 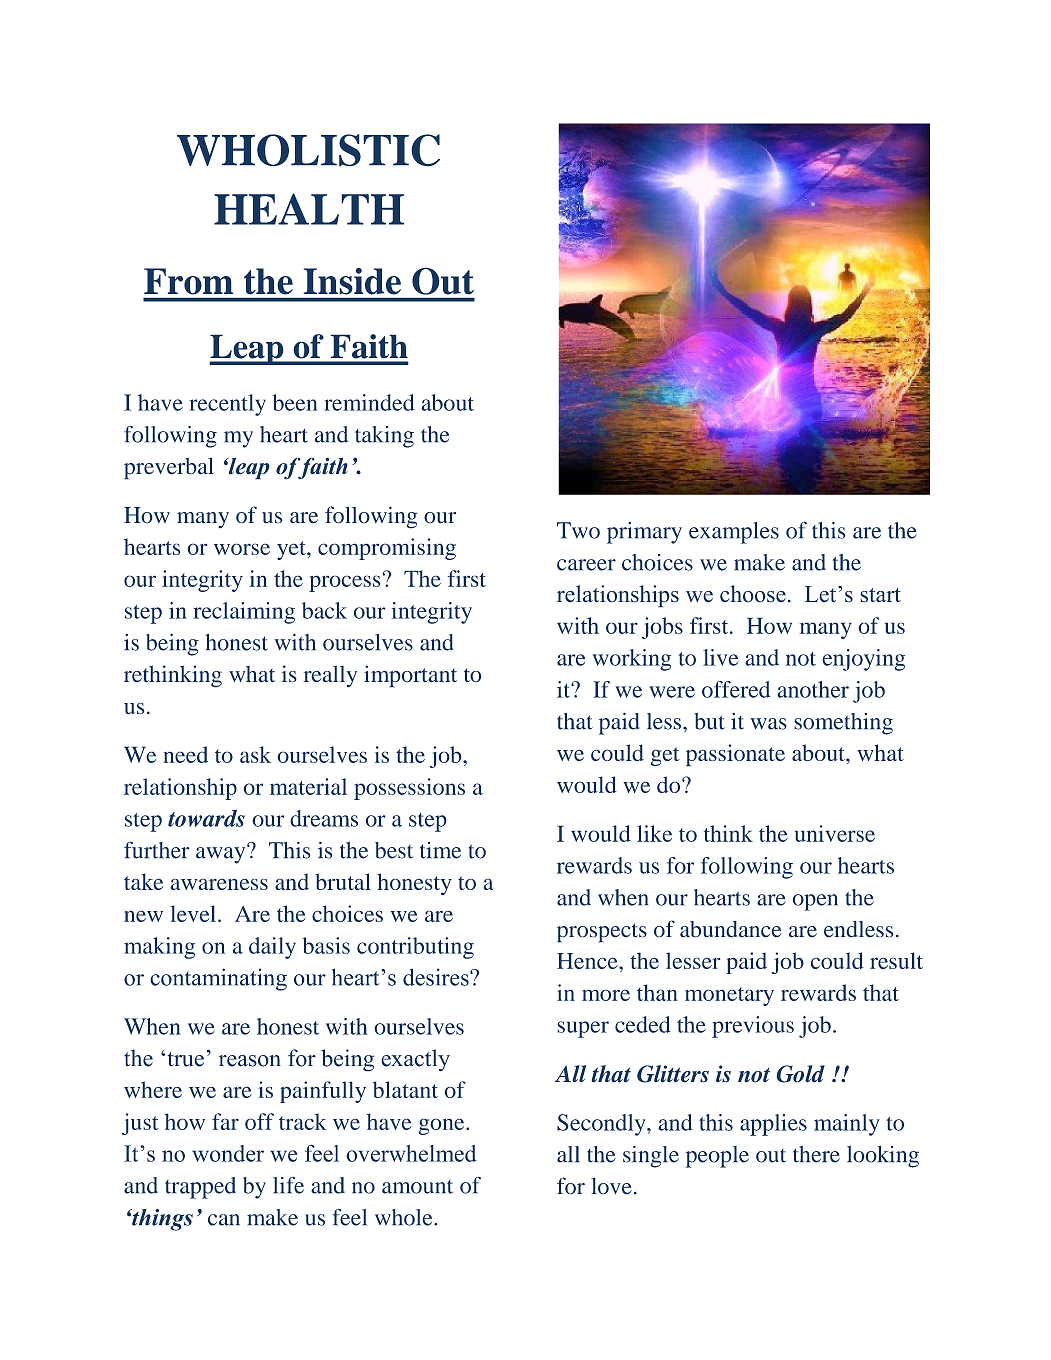 I want to click on daily, so click(x=272, y=948).
